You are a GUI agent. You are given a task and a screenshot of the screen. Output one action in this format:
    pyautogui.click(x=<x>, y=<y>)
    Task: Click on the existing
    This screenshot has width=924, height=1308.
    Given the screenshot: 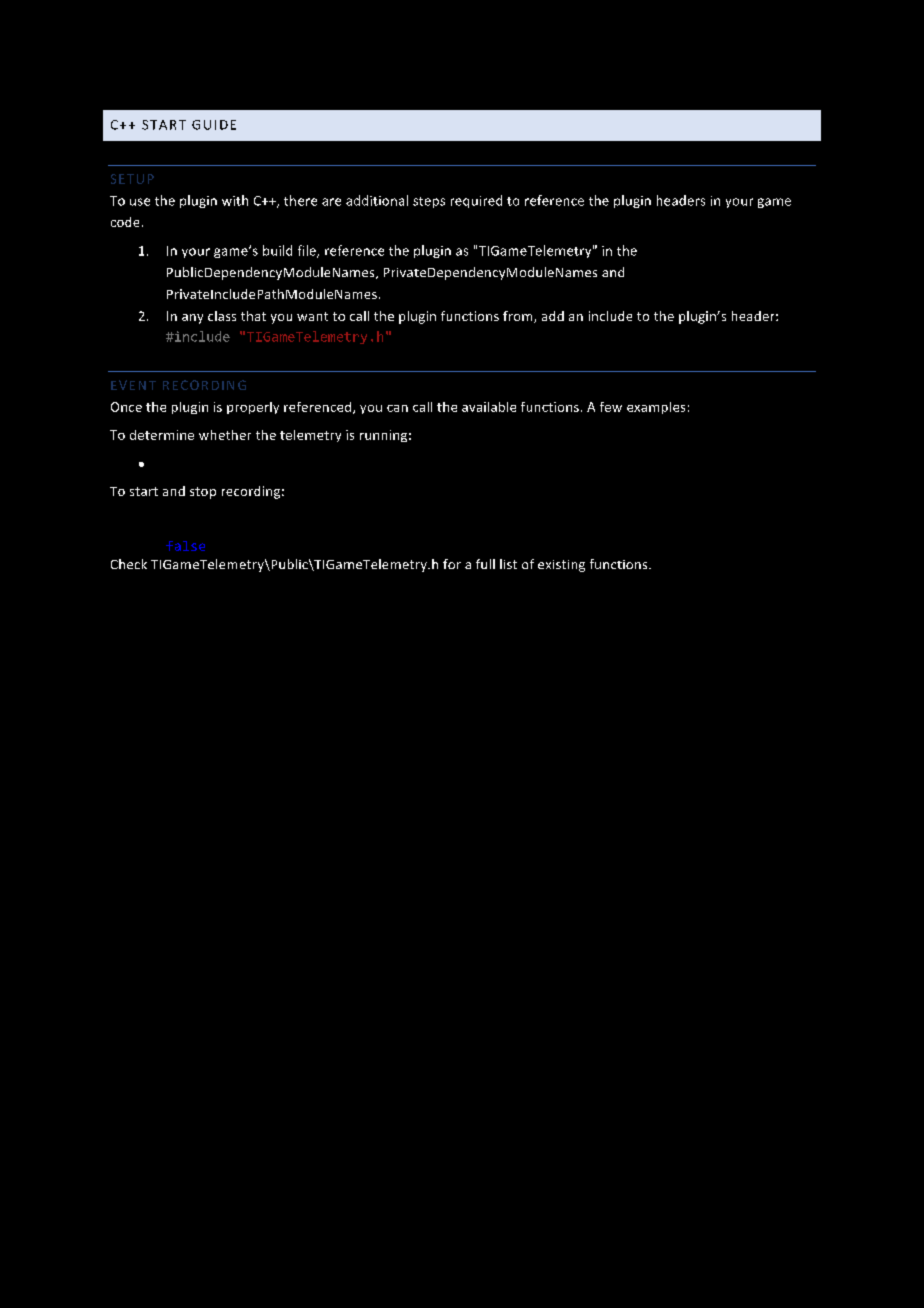 What is the action you would take?
    pyautogui.click(x=561, y=566)
